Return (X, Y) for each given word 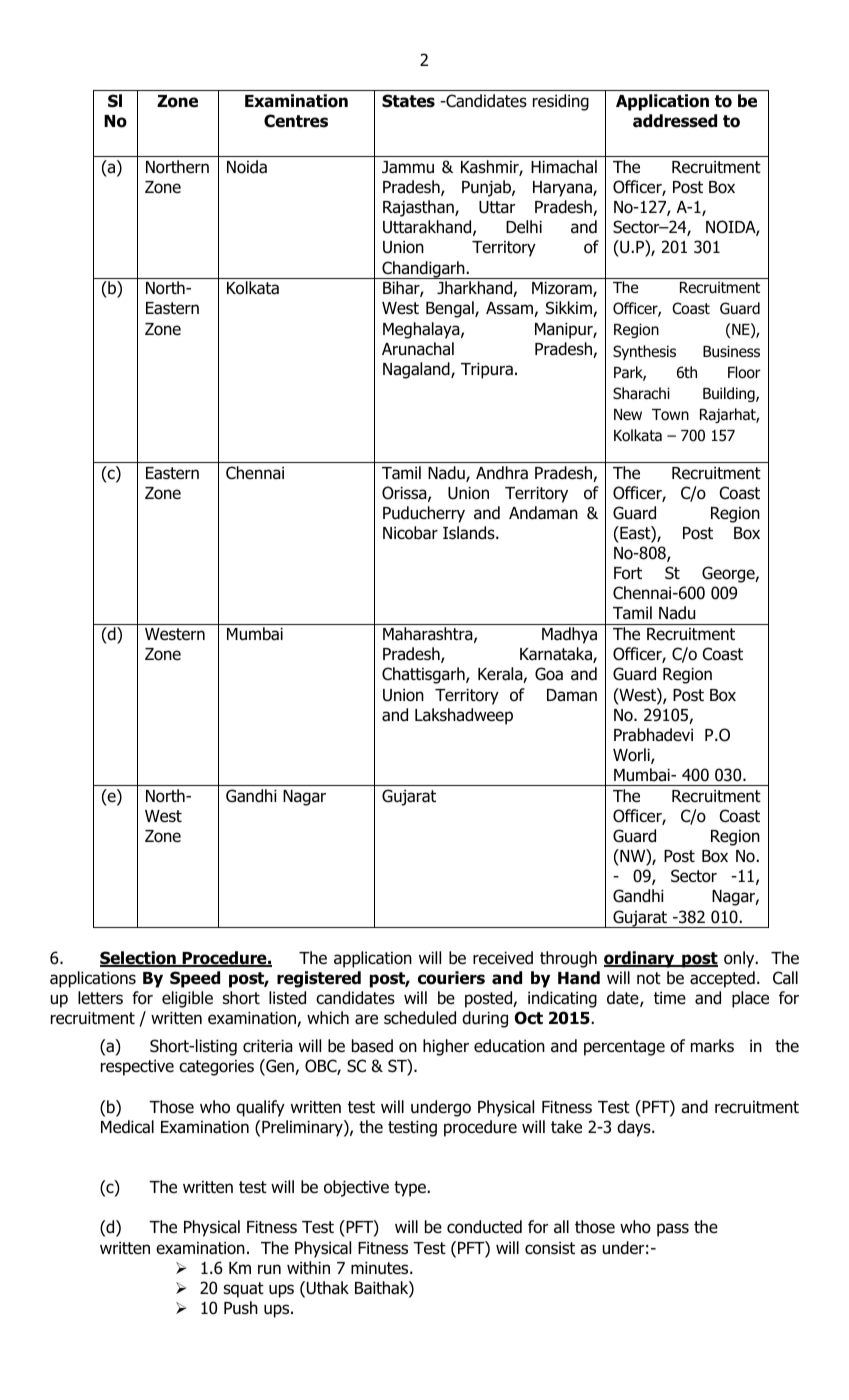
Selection (139, 959)
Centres (296, 121)
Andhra (502, 473)
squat (243, 1290)
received (503, 958)
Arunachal (418, 349)
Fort (628, 573)
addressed (675, 121)
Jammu (408, 167)
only (740, 959)
